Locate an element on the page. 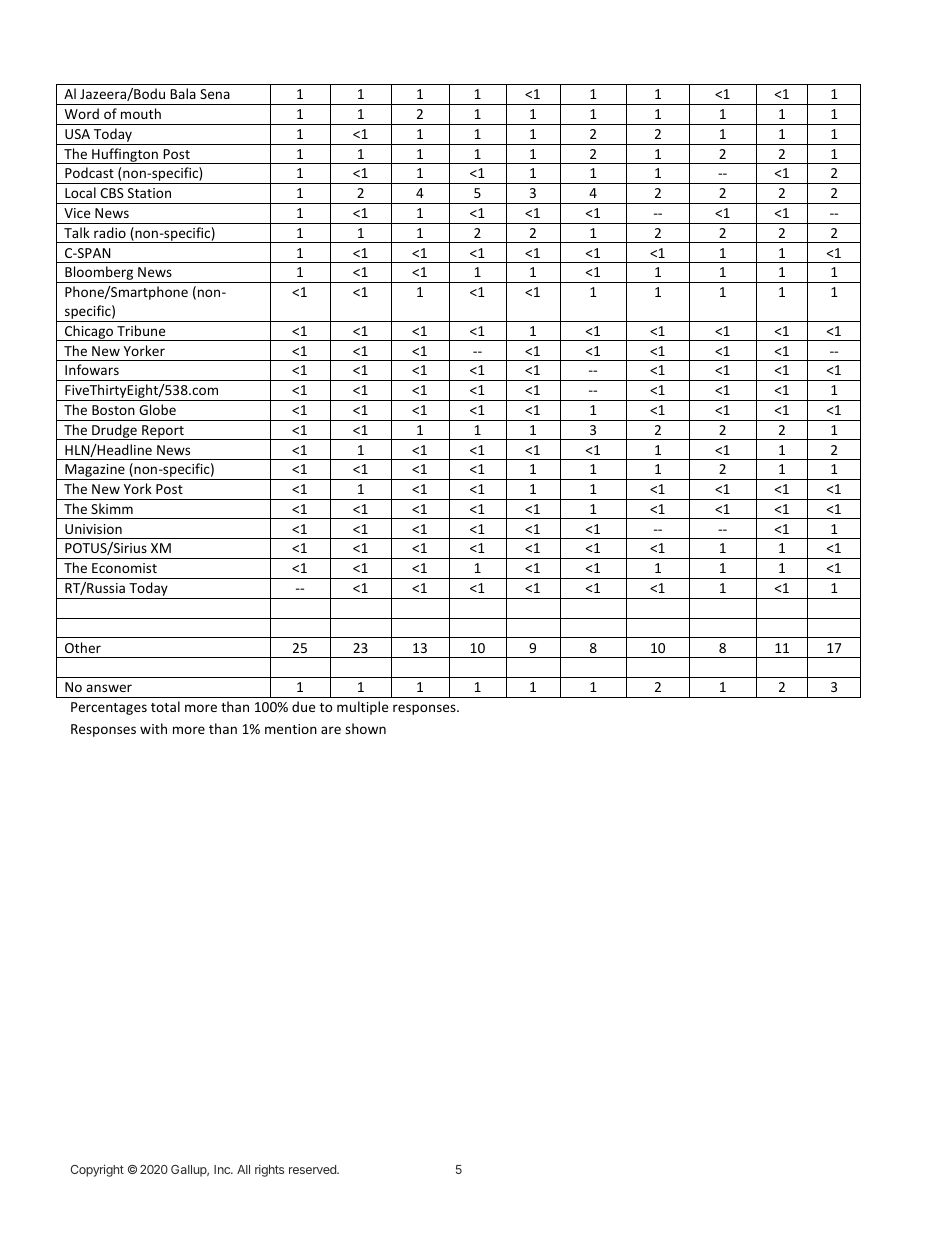  Other is located at coordinates (83, 647).
